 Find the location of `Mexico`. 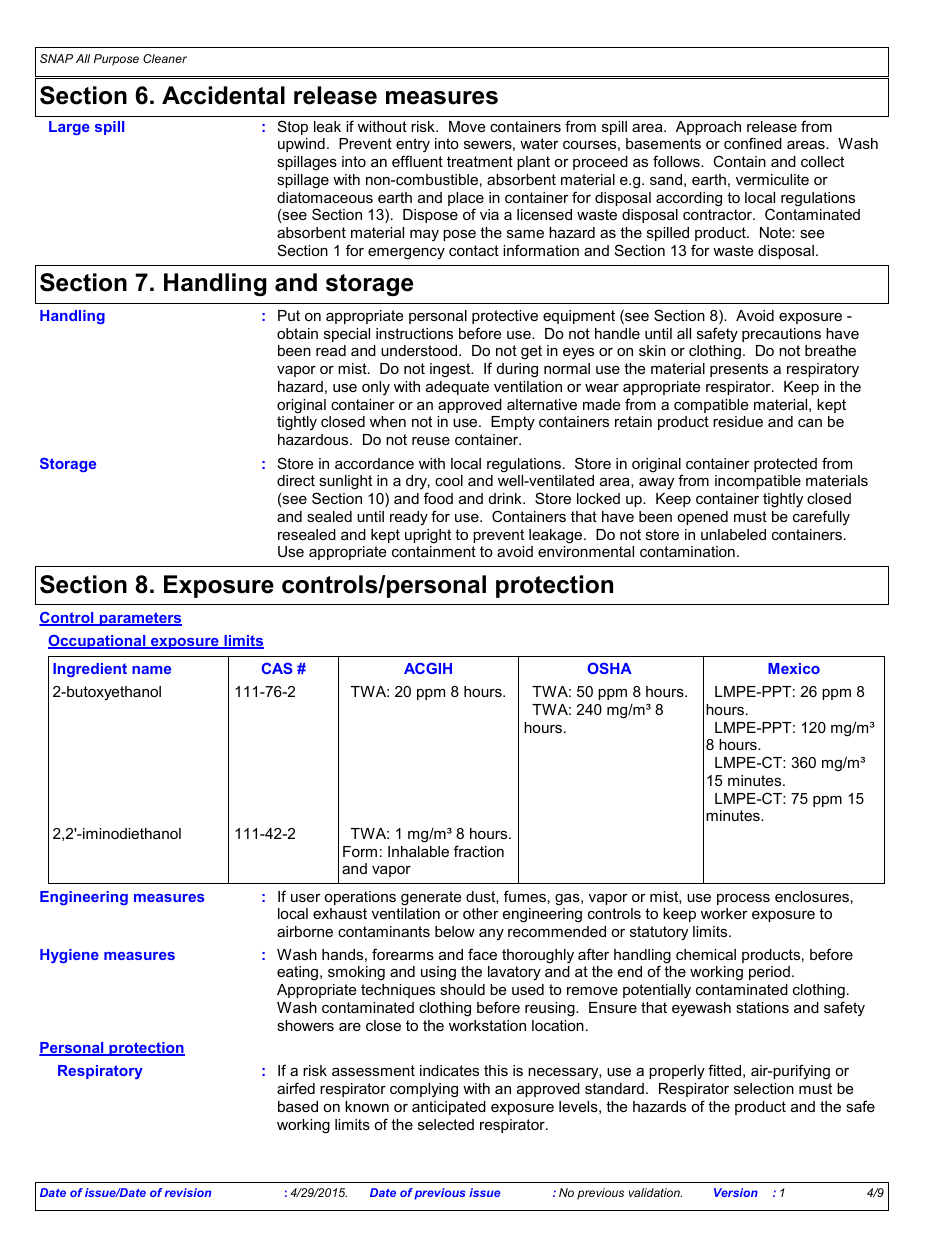

Mexico is located at coordinates (794, 668).
